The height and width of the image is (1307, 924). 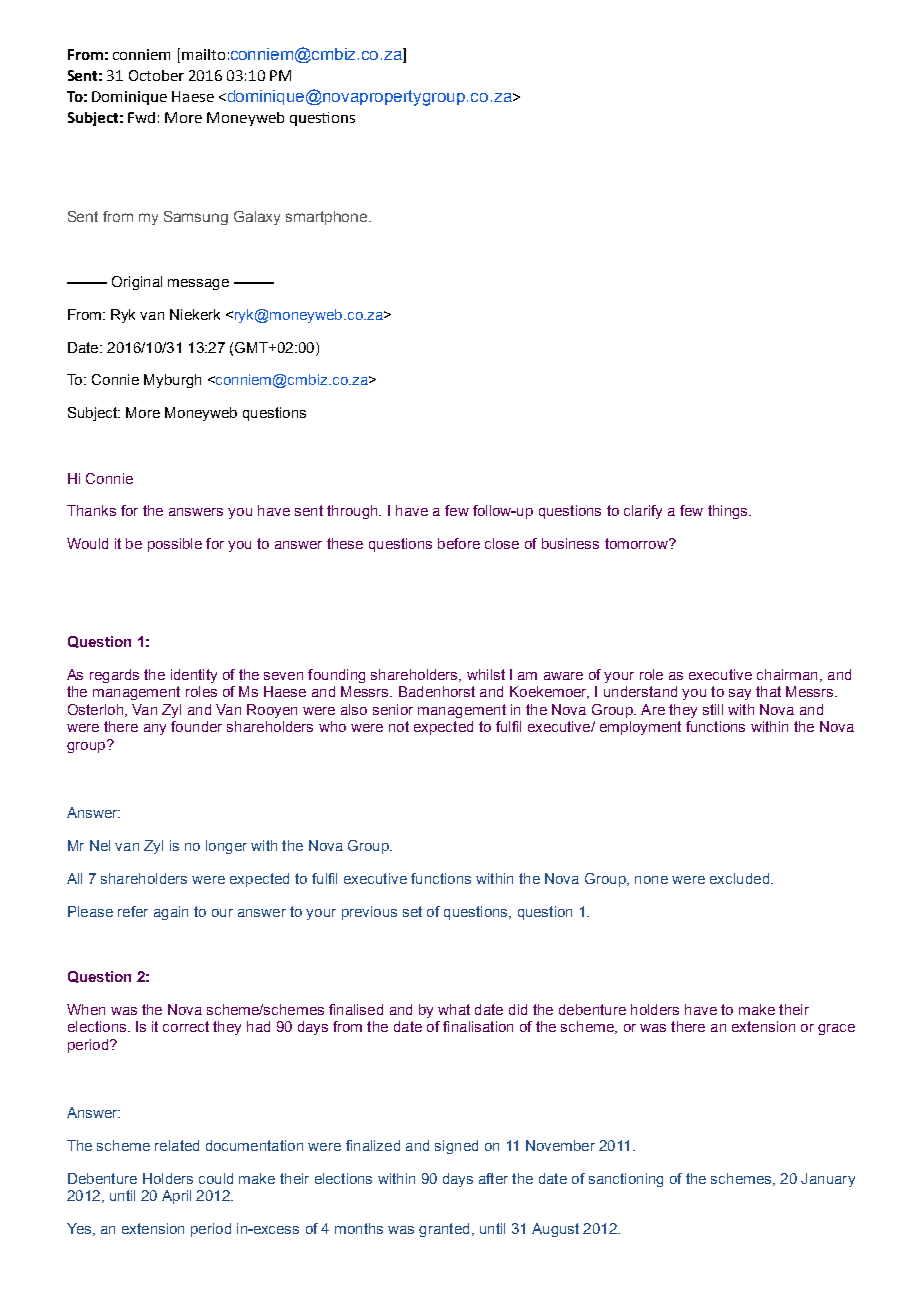 What do you see at coordinates (176, 1197) in the image?
I see `April` at bounding box center [176, 1197].
